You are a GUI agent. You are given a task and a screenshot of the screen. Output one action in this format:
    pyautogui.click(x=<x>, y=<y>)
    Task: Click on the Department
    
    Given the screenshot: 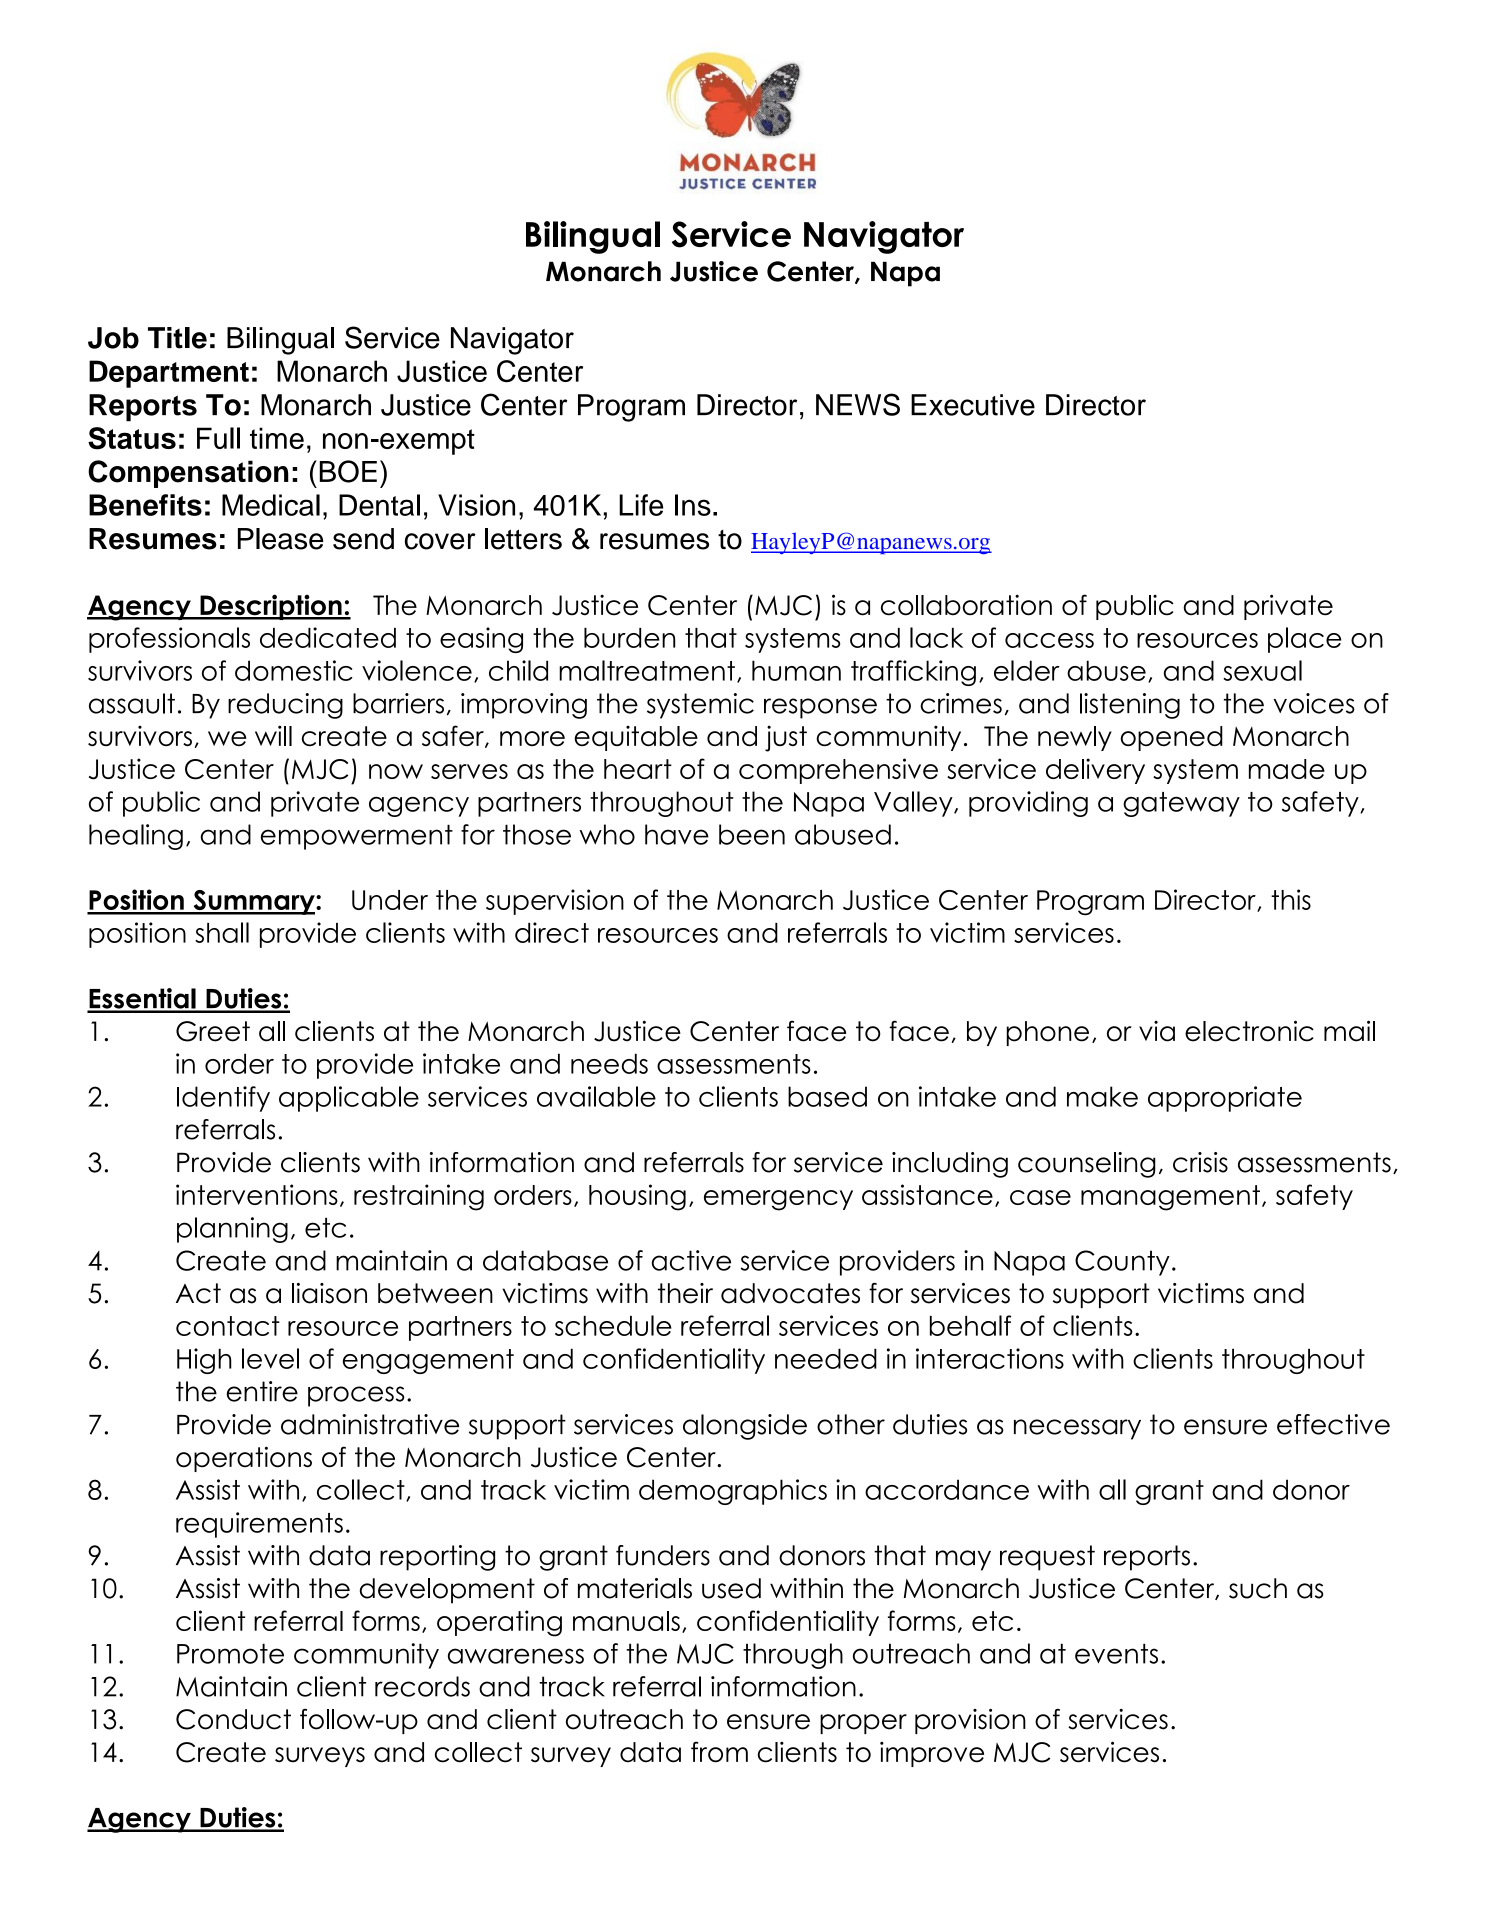 What is the action you would take?
    pyautogui.click(x=169, y=374)
